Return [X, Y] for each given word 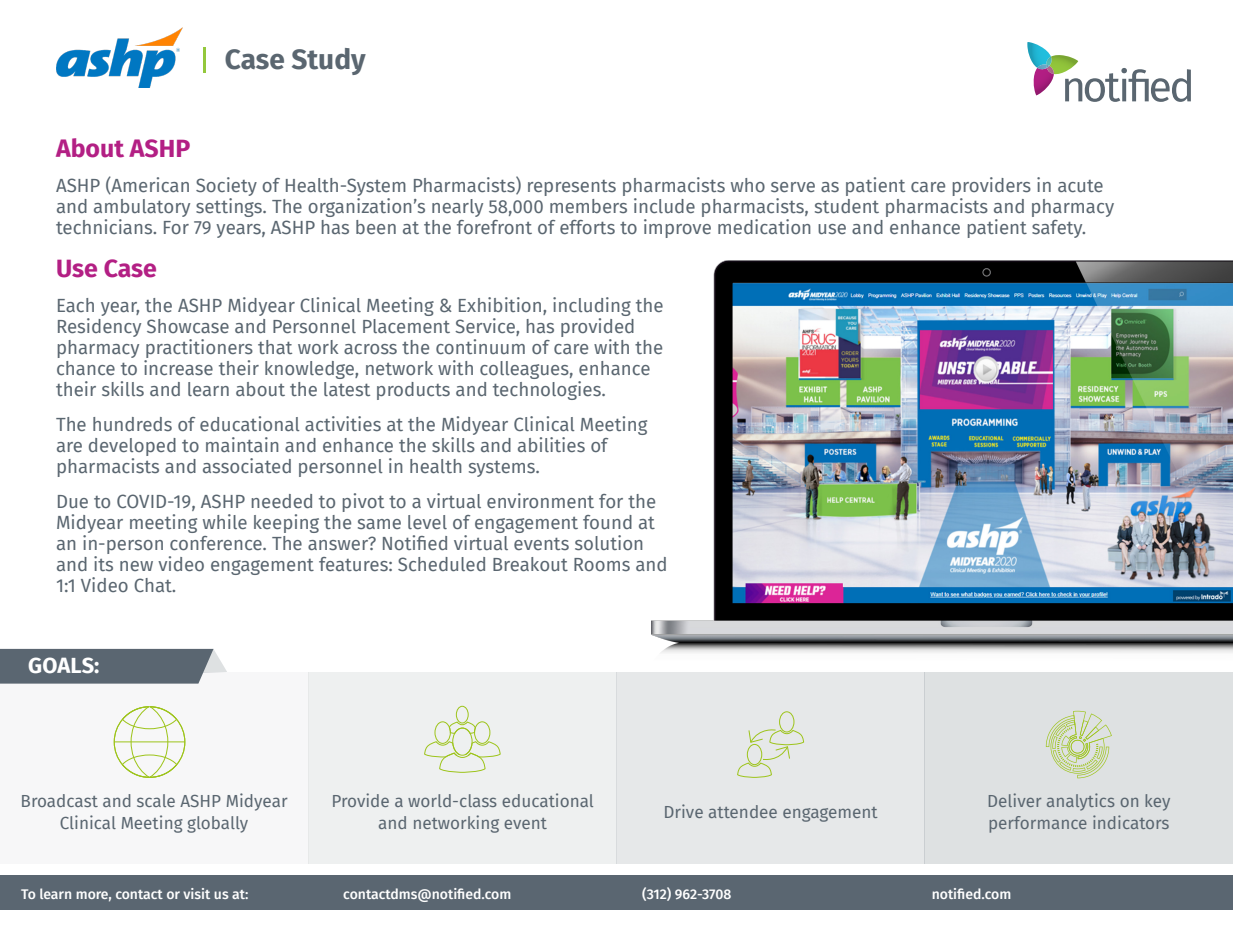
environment [540, 500]
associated [247, 465]
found [607, 522]
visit [196, 893]
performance [1038, 824]
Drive [684, 811]
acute [1080, 186]
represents [572, 188]
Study [329, 61]
